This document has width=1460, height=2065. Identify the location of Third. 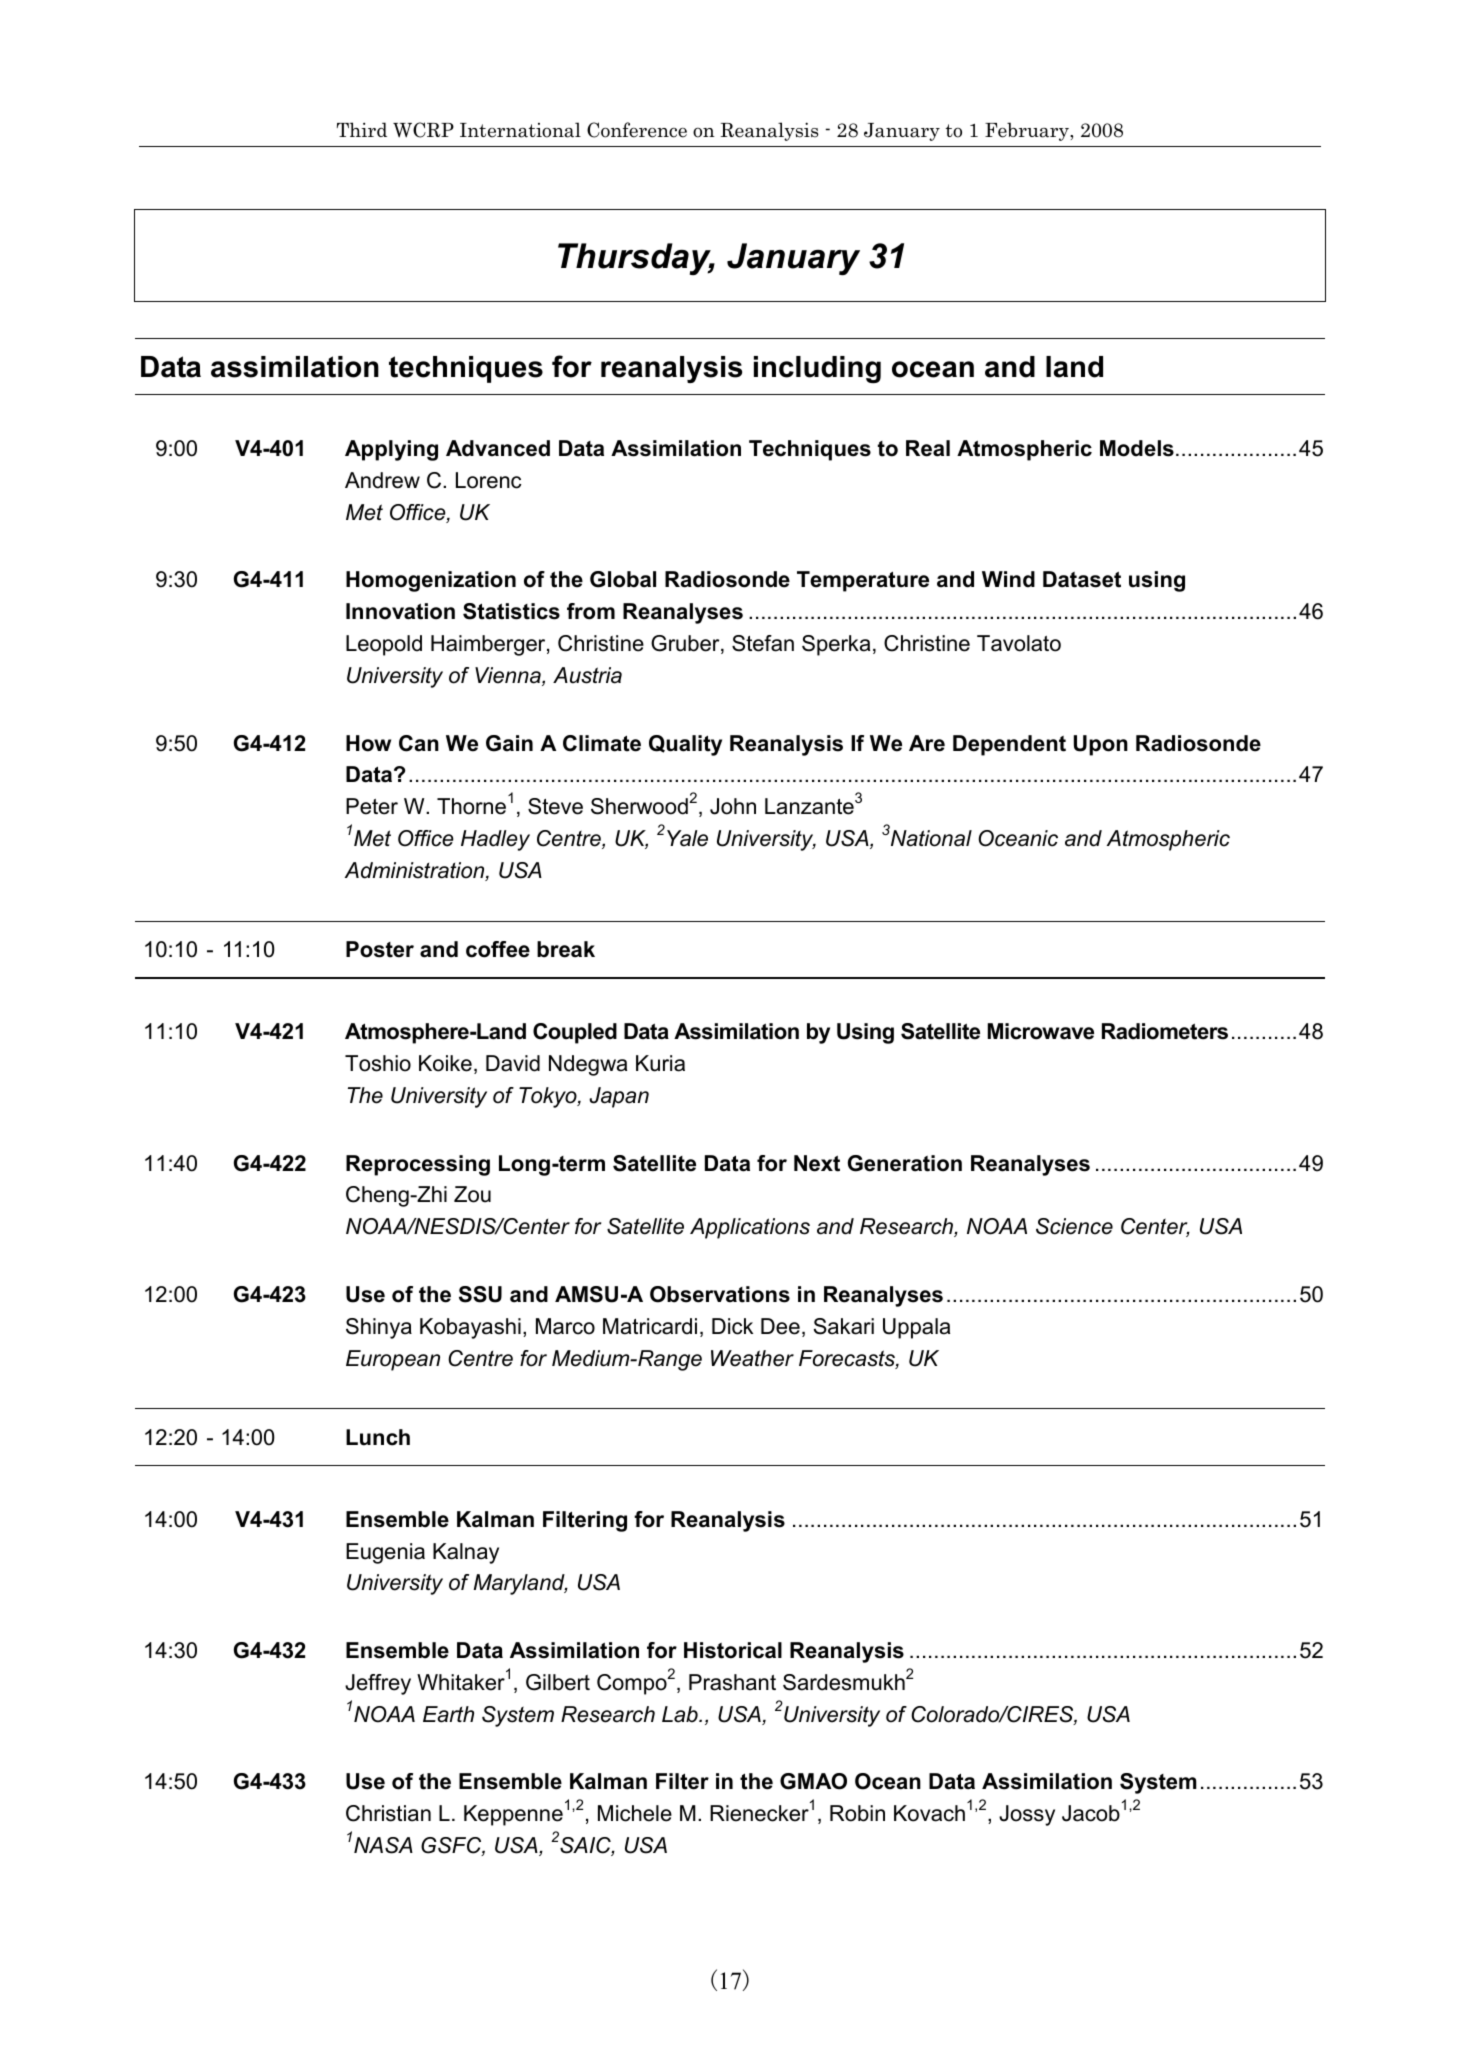
(362, 129).
